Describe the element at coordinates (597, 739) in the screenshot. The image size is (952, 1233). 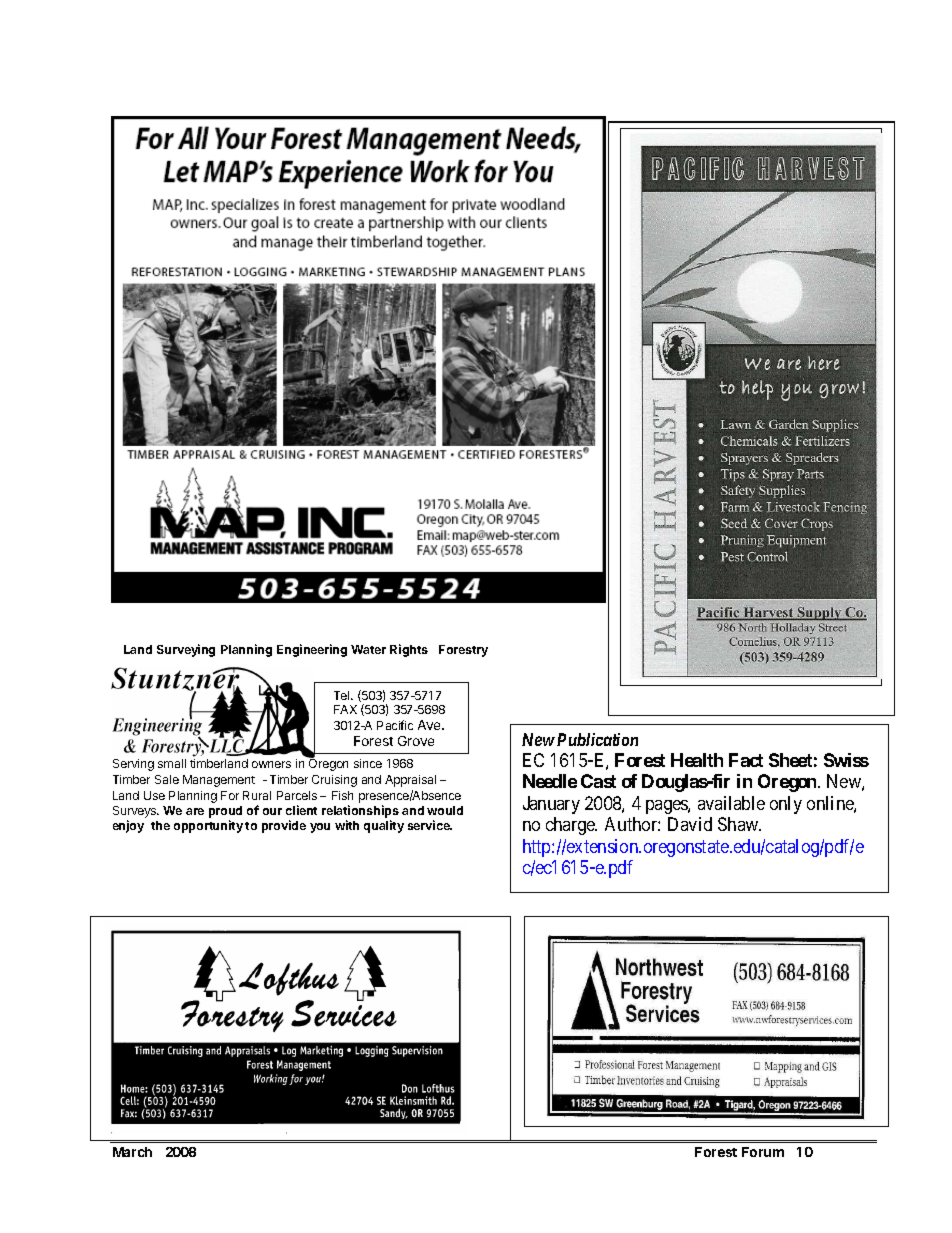
I see `Publication` at that location.
